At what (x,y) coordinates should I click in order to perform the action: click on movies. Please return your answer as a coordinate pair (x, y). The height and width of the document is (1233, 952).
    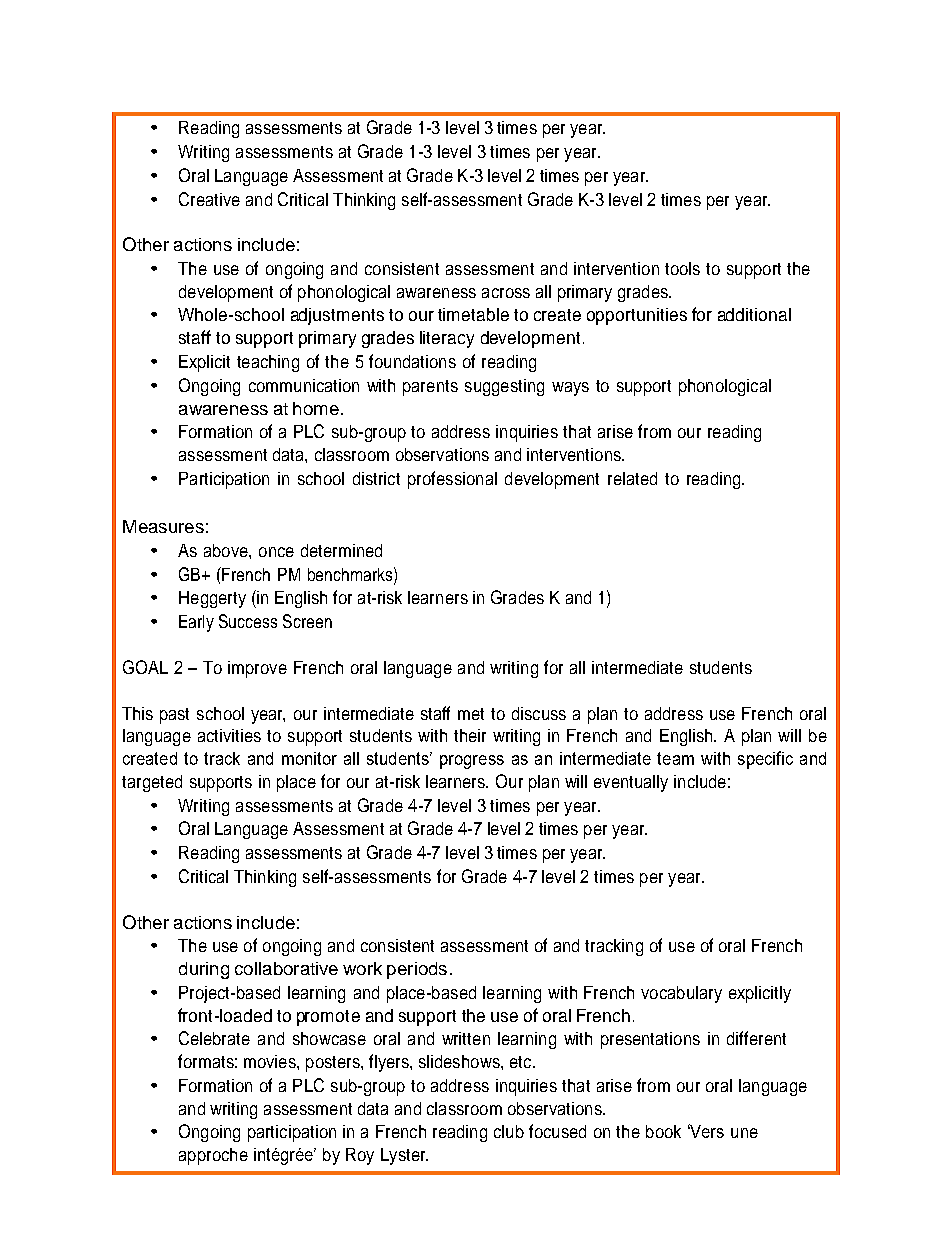
    Looking at the image, I should click on (271, 1061).
